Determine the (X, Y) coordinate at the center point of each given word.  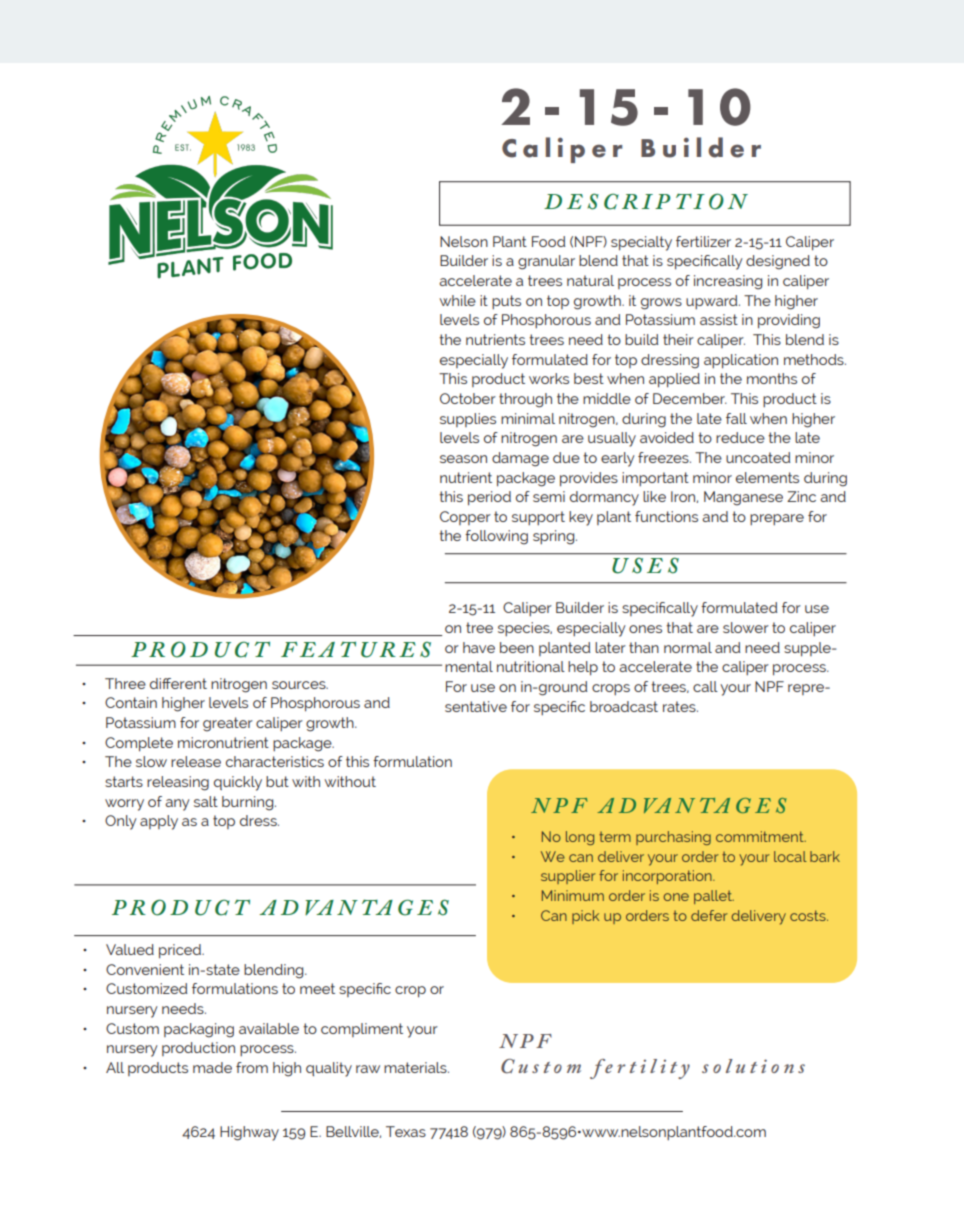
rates (680, 706)
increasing (728, 282)
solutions (753, 1066)
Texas (406, 1131)
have (479, 647)
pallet (714, 897)
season (463, 459)
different (178, 683)
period (489, 498)
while (457, 300)
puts (506, 302)
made (212, 1067)
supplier (568, 877)
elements (767, 477)
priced (181, 951)
